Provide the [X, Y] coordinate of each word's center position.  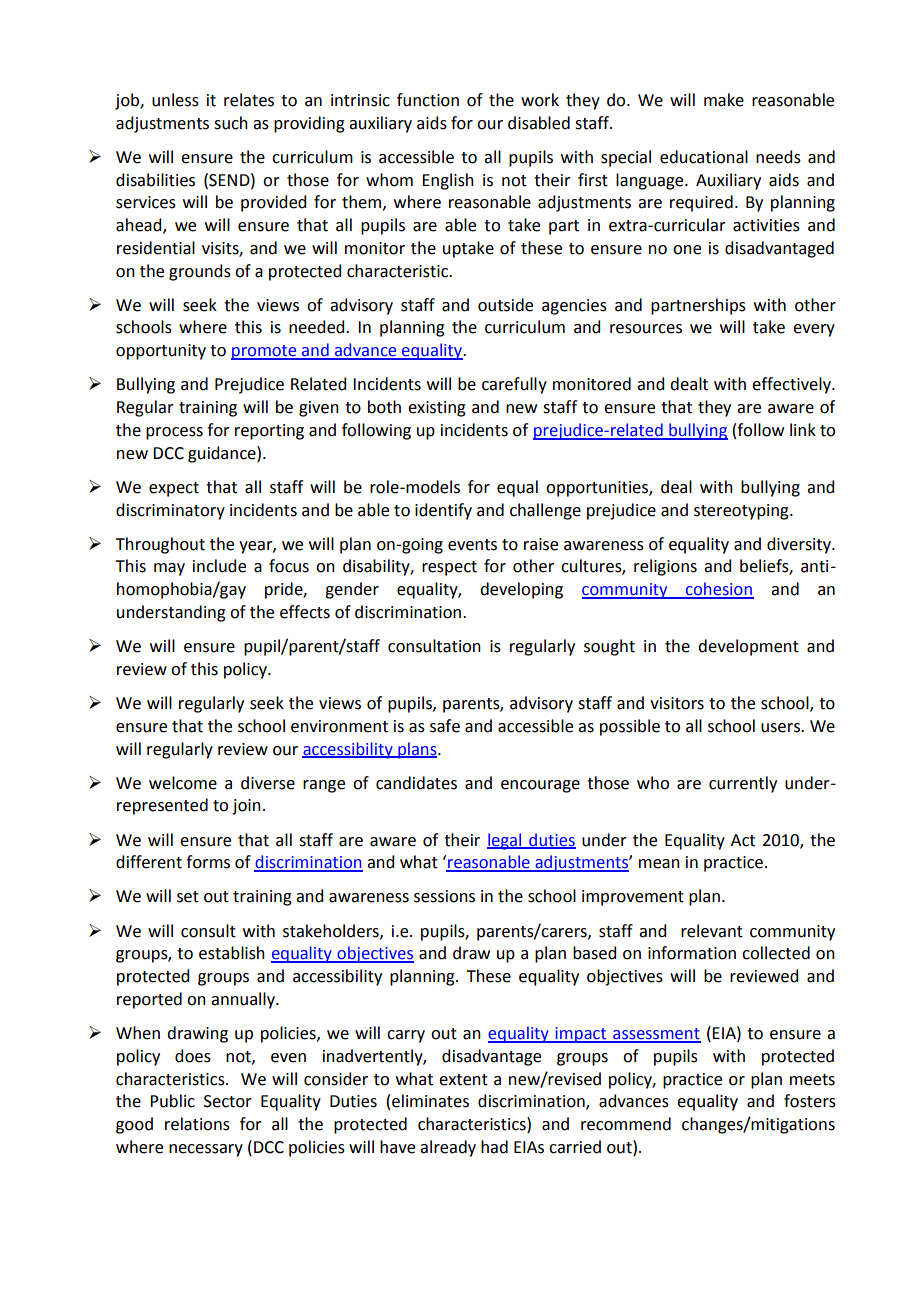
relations [197, 1124]
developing [521, 590]
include [219, 566]
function [428, 100]
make [724, 100]
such [231, 123]
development [748, 647]
